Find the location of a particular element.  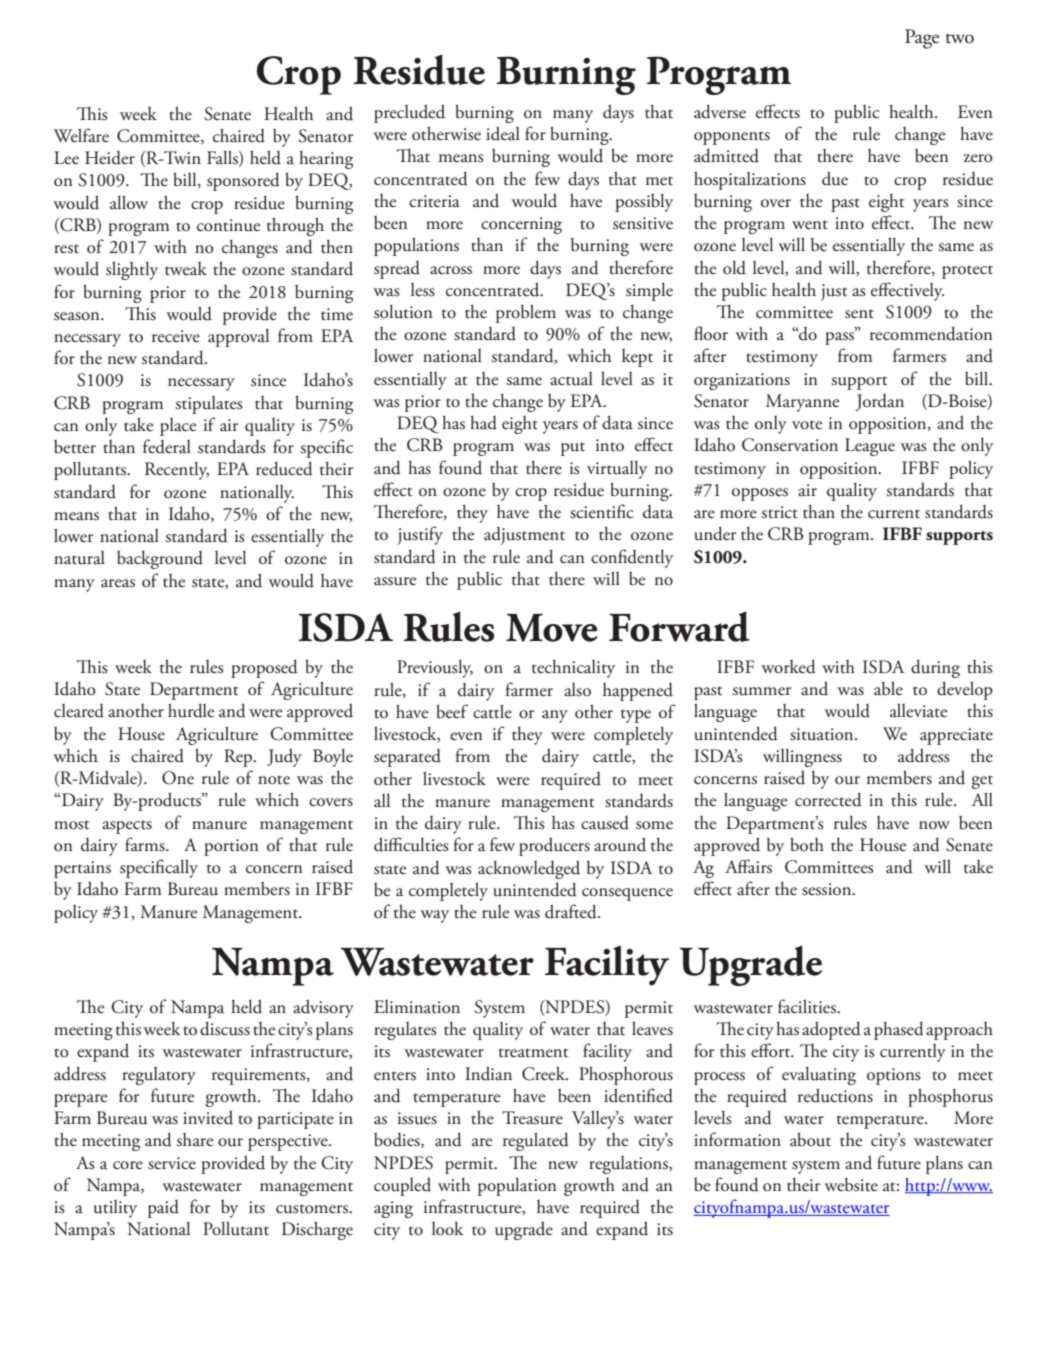

regulated is located at coordinates (536, 1141).
